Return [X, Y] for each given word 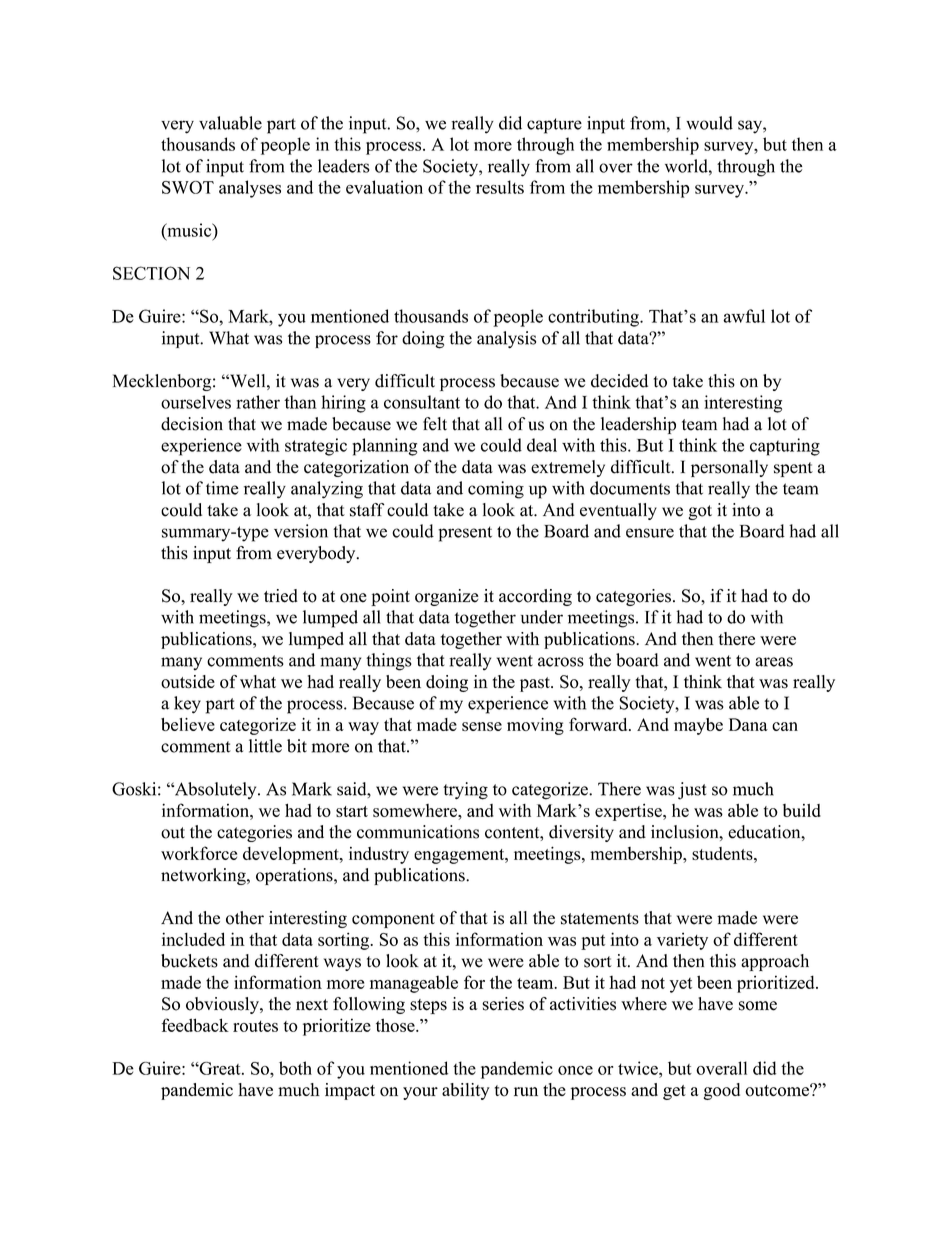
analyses [250, 189]
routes [255, 1026]
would [709, 123]
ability [466, 1091]
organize [446, 597]
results [500, 187]
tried [281, 596]
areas [774, 662]
